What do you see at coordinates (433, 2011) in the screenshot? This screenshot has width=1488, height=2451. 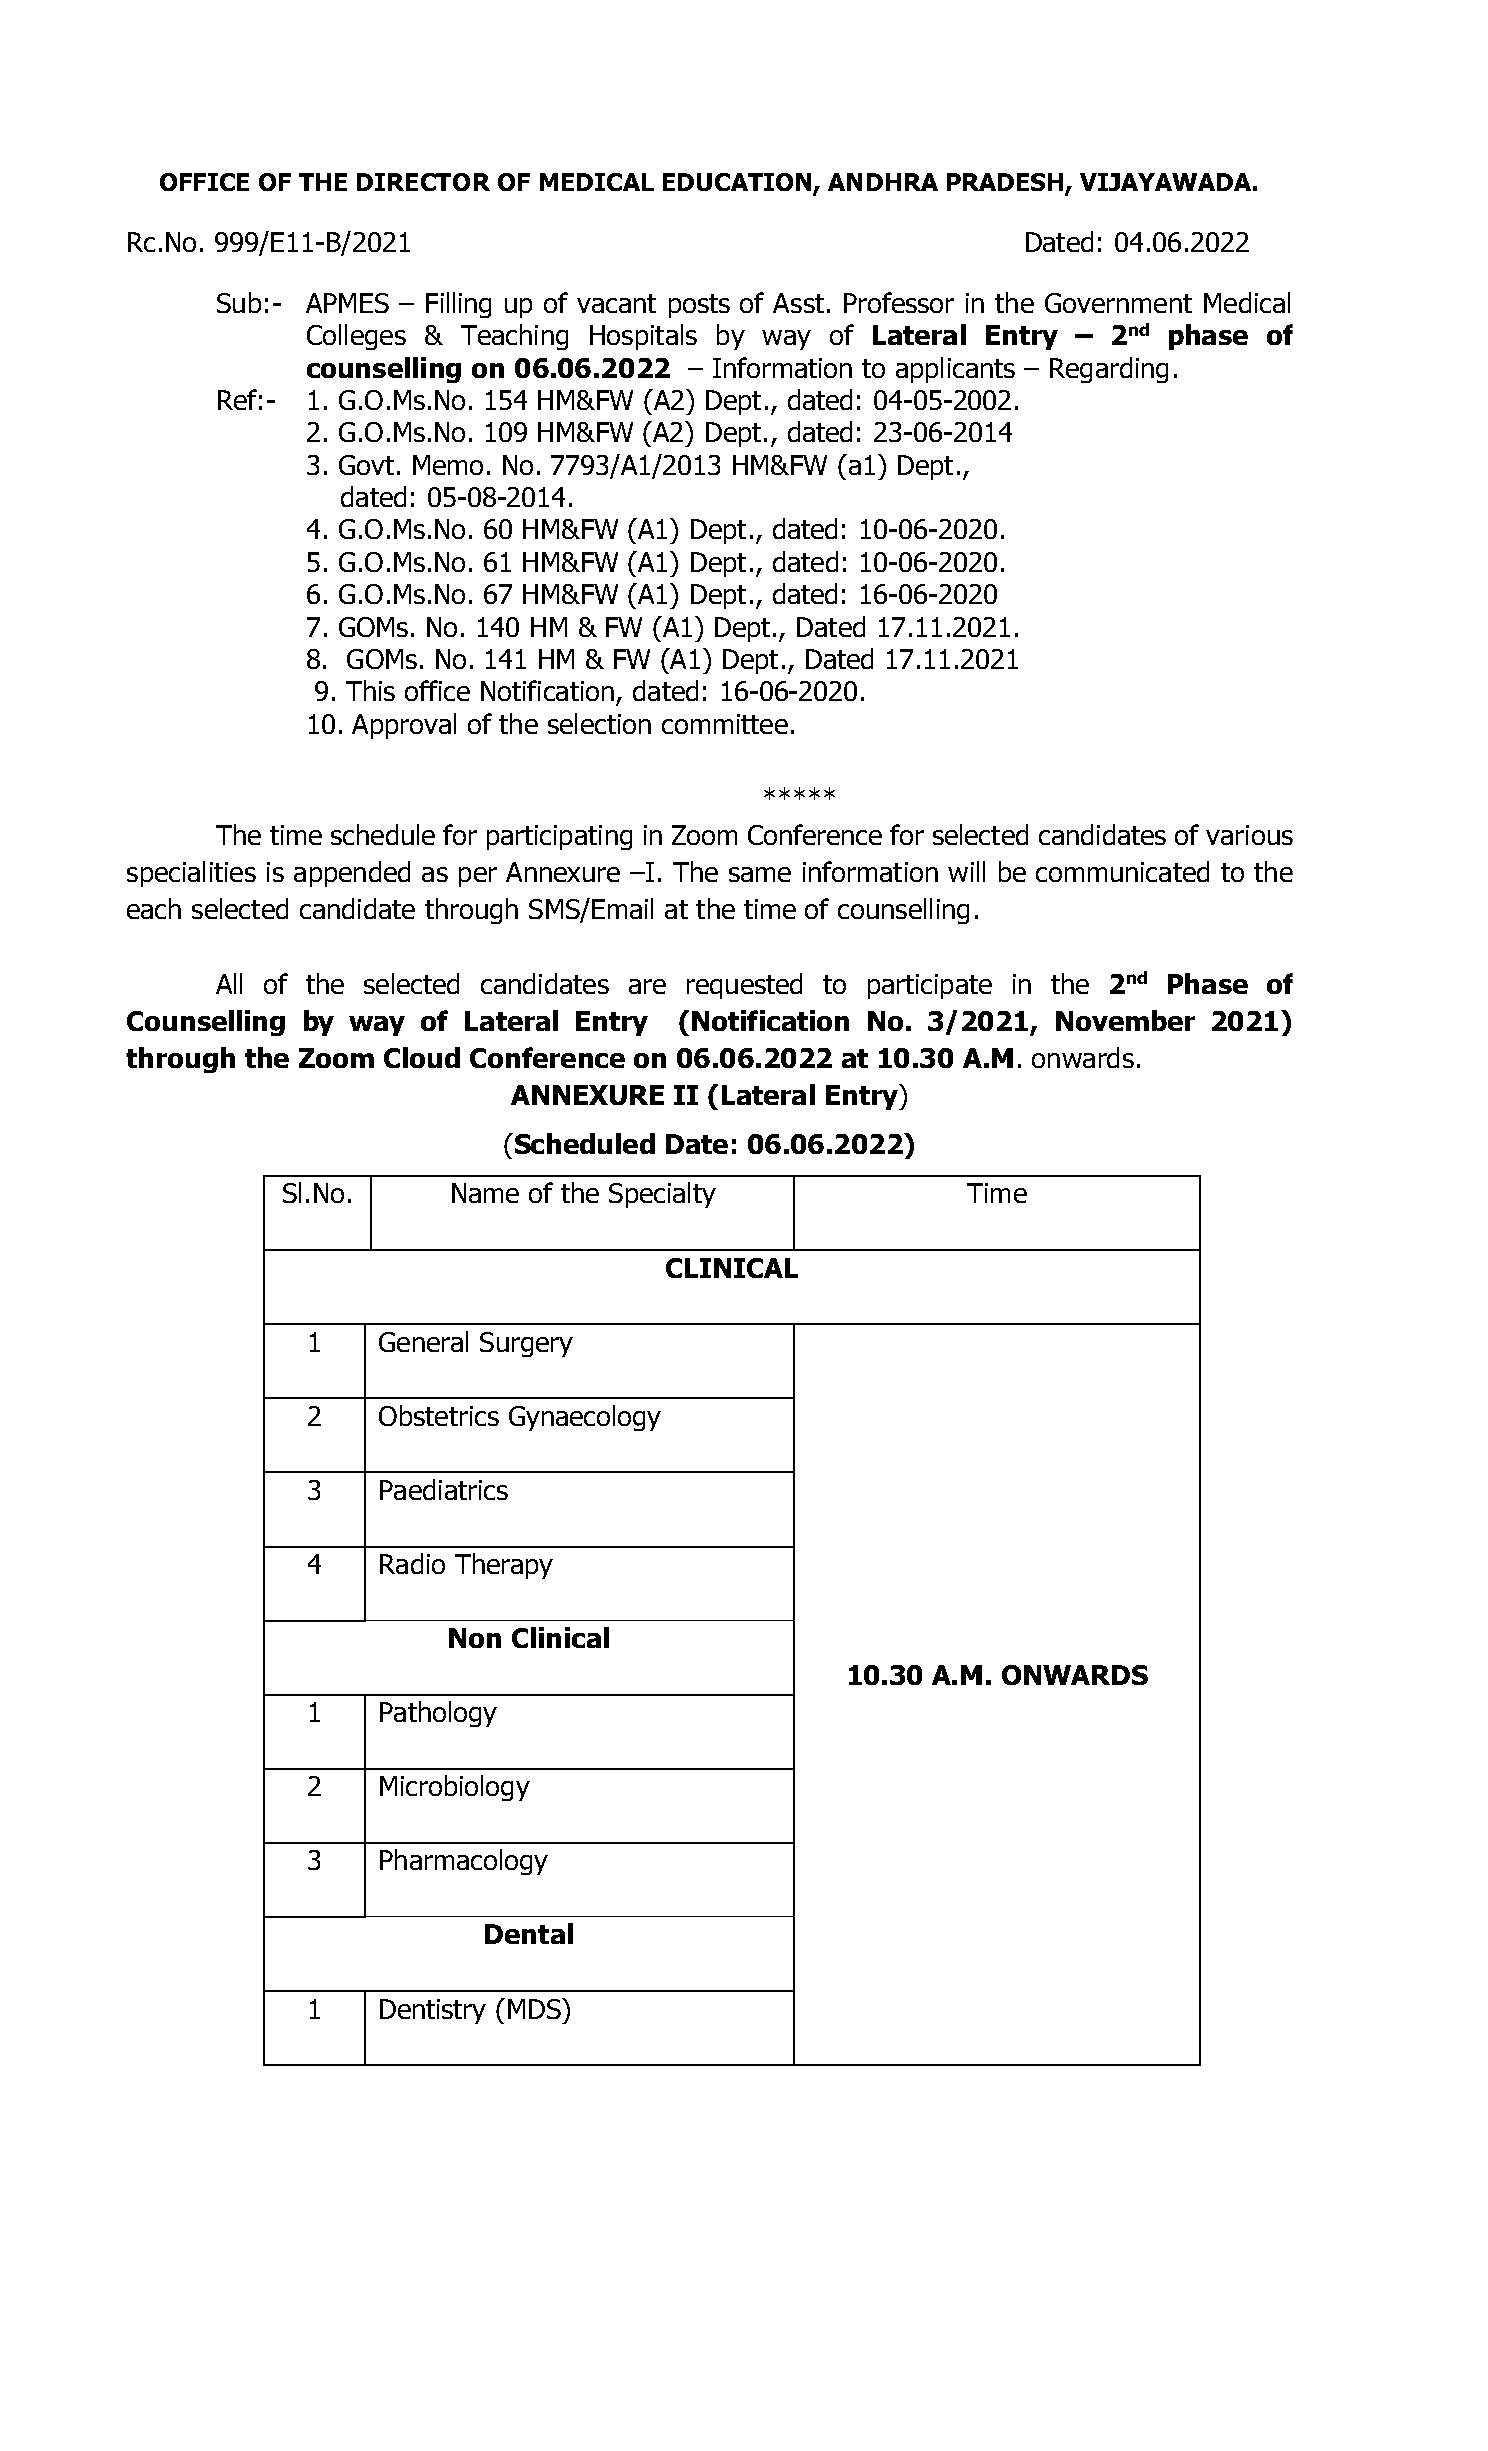 I see `Dentistry` at bounding box center [433, 2011].
